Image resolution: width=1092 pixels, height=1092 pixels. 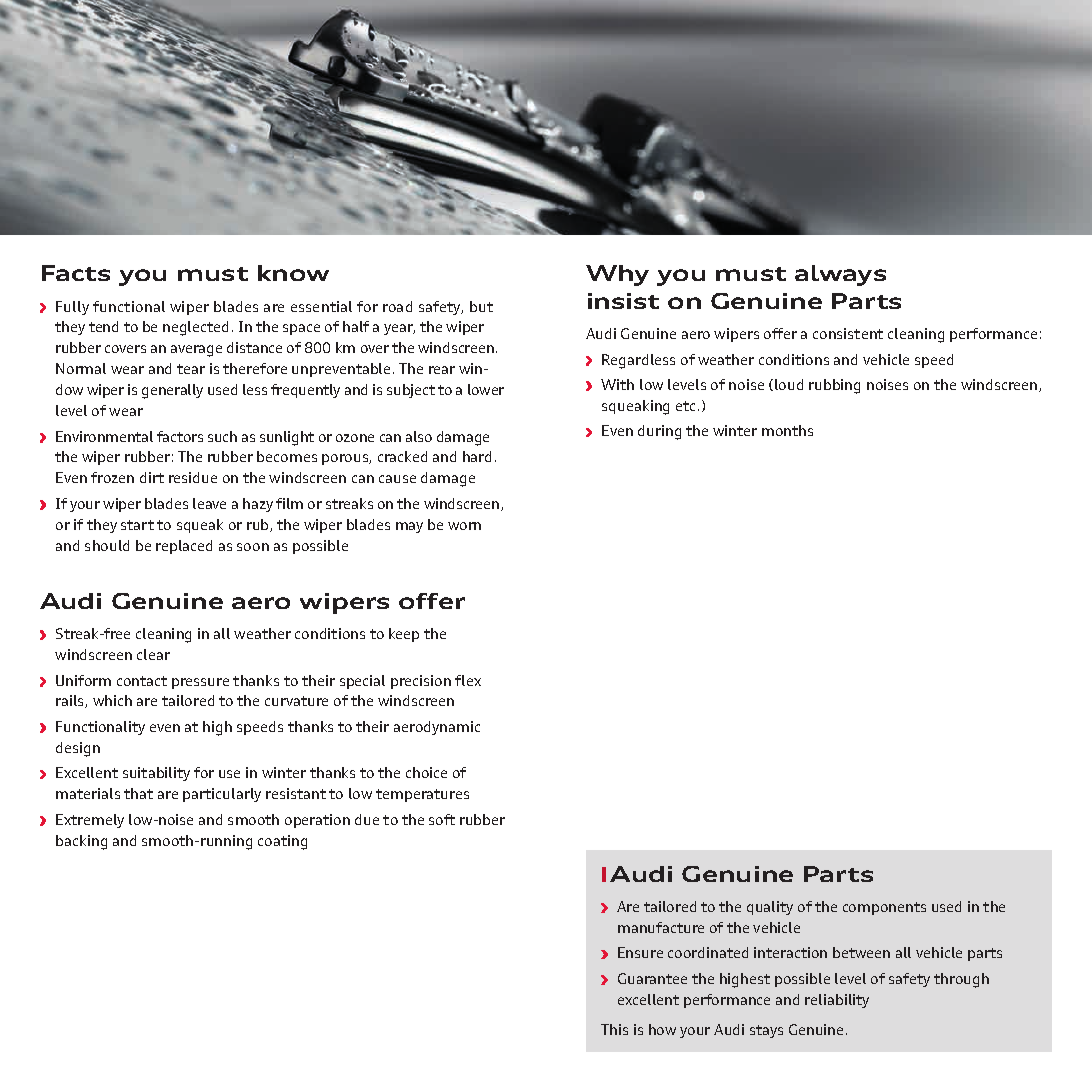 I want to click on choice, so click(x=426, y=772).
